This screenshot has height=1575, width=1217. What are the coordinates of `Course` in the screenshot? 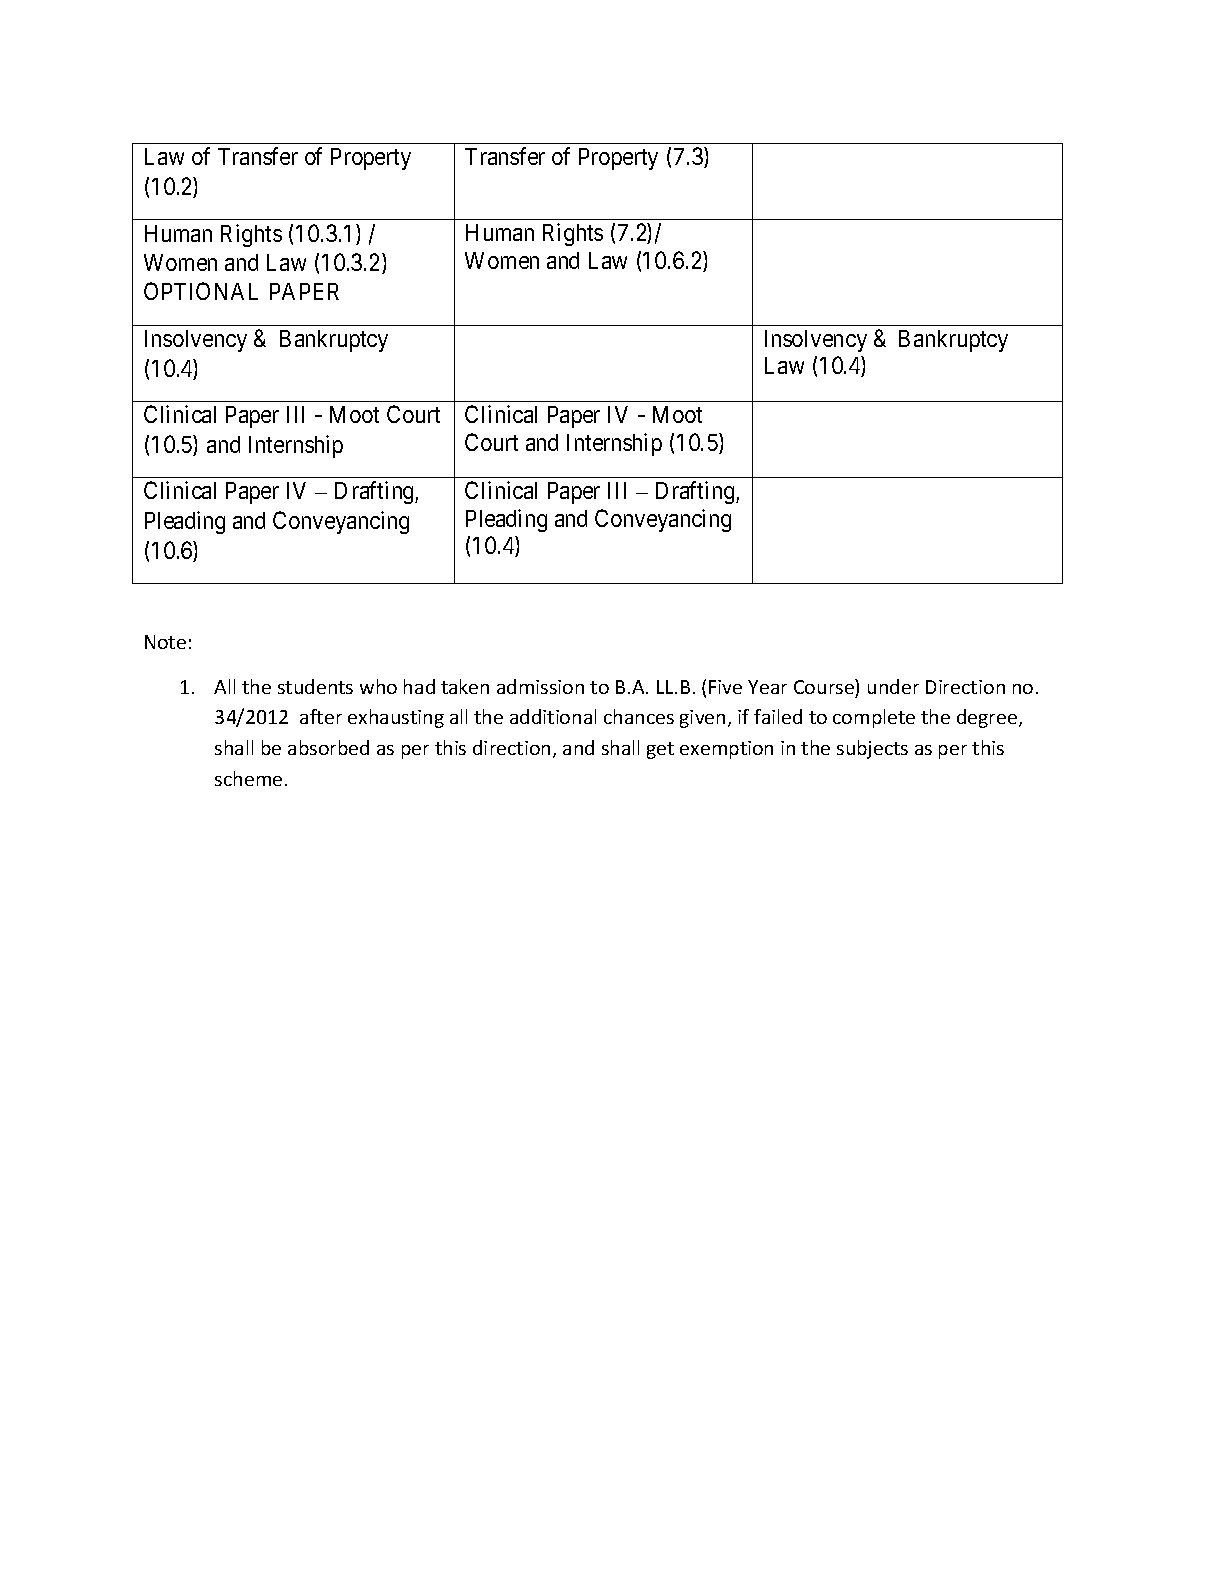 It's located at (825, 686).
